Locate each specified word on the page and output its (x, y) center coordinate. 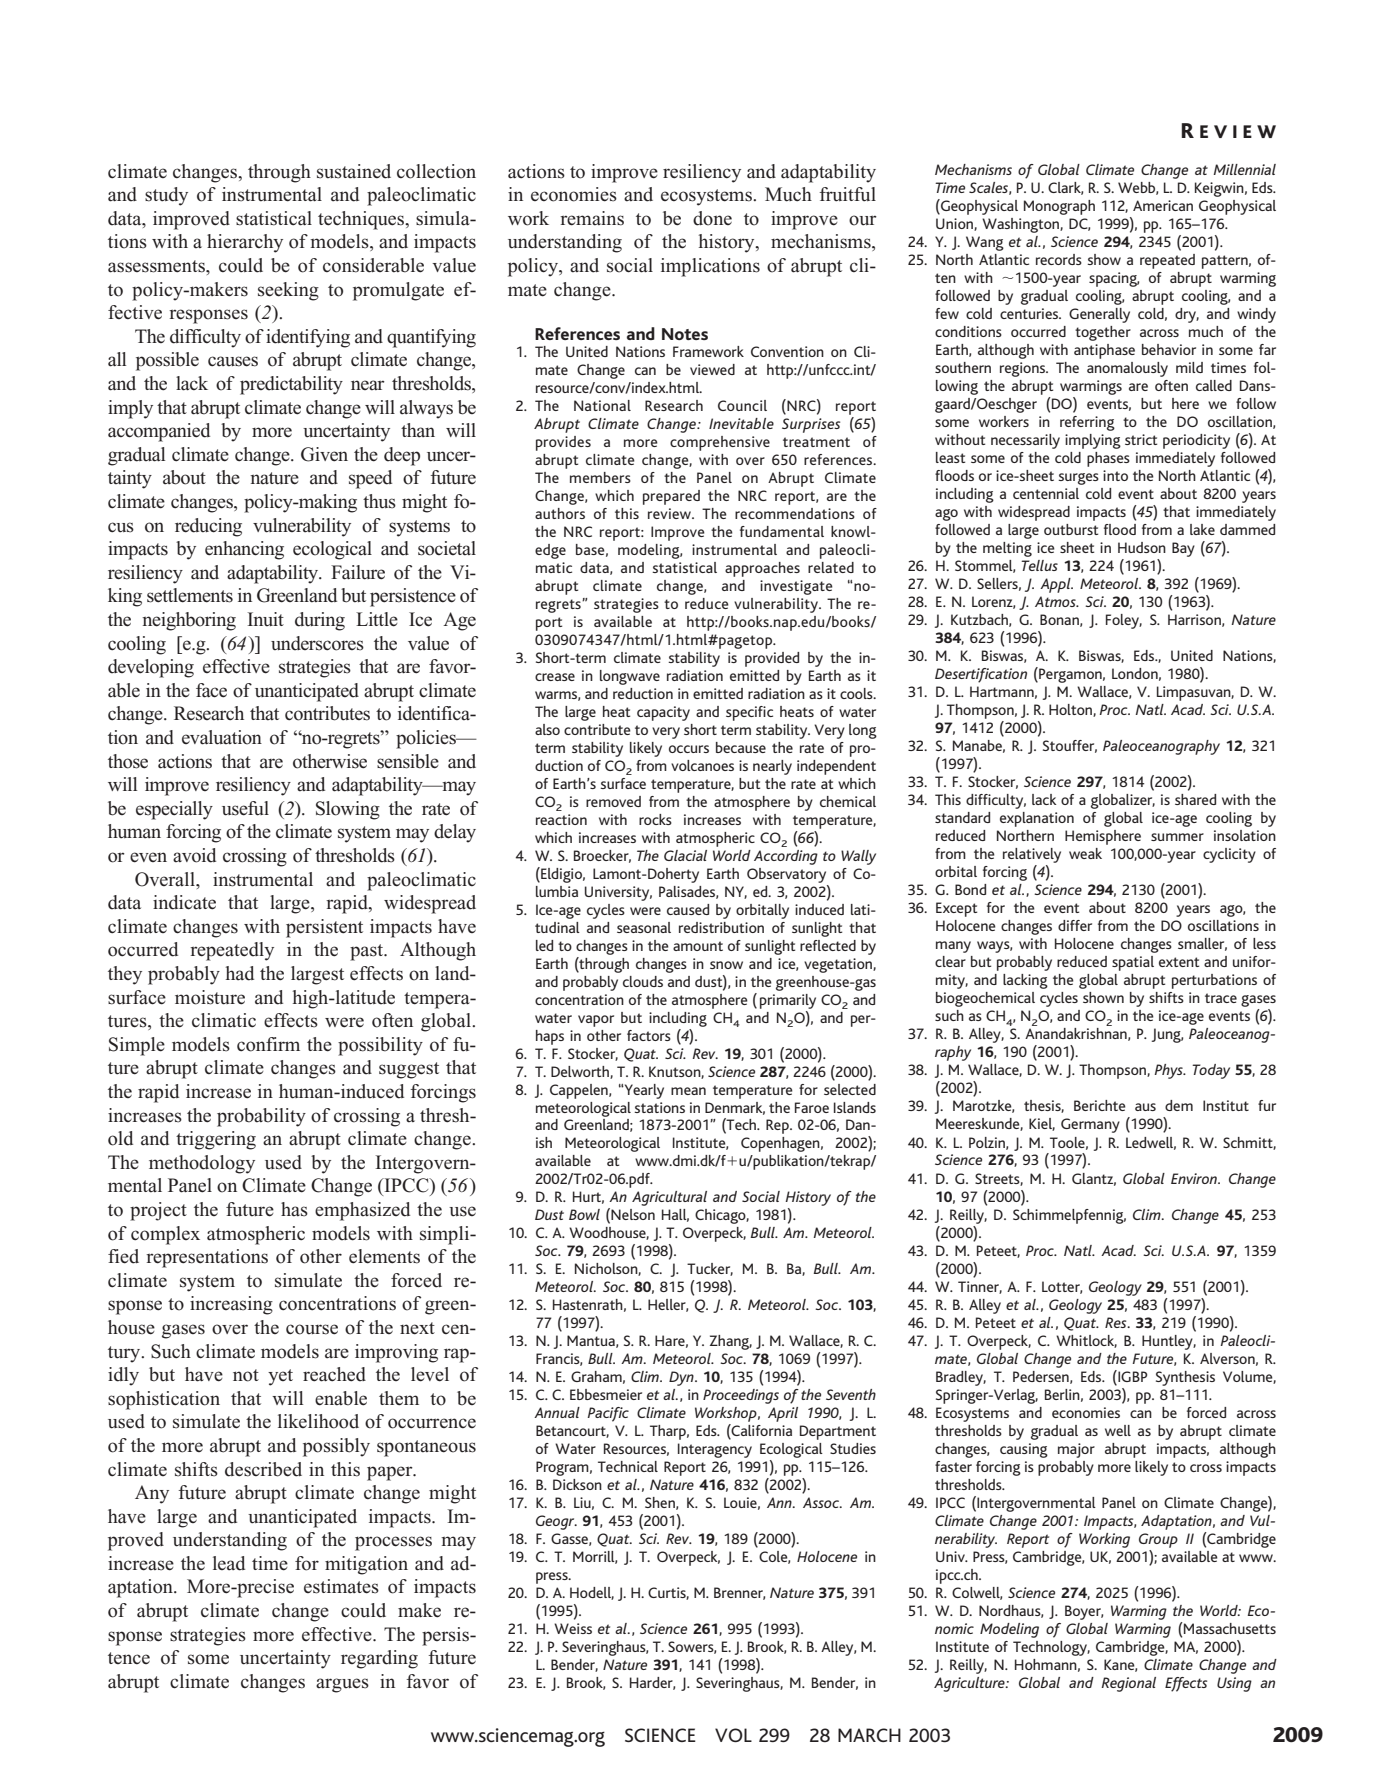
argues (342, 1685)
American (1163, 205)
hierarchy (245, 243)
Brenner (739, 1593)
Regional (1128, 1684)
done (712, 218)
